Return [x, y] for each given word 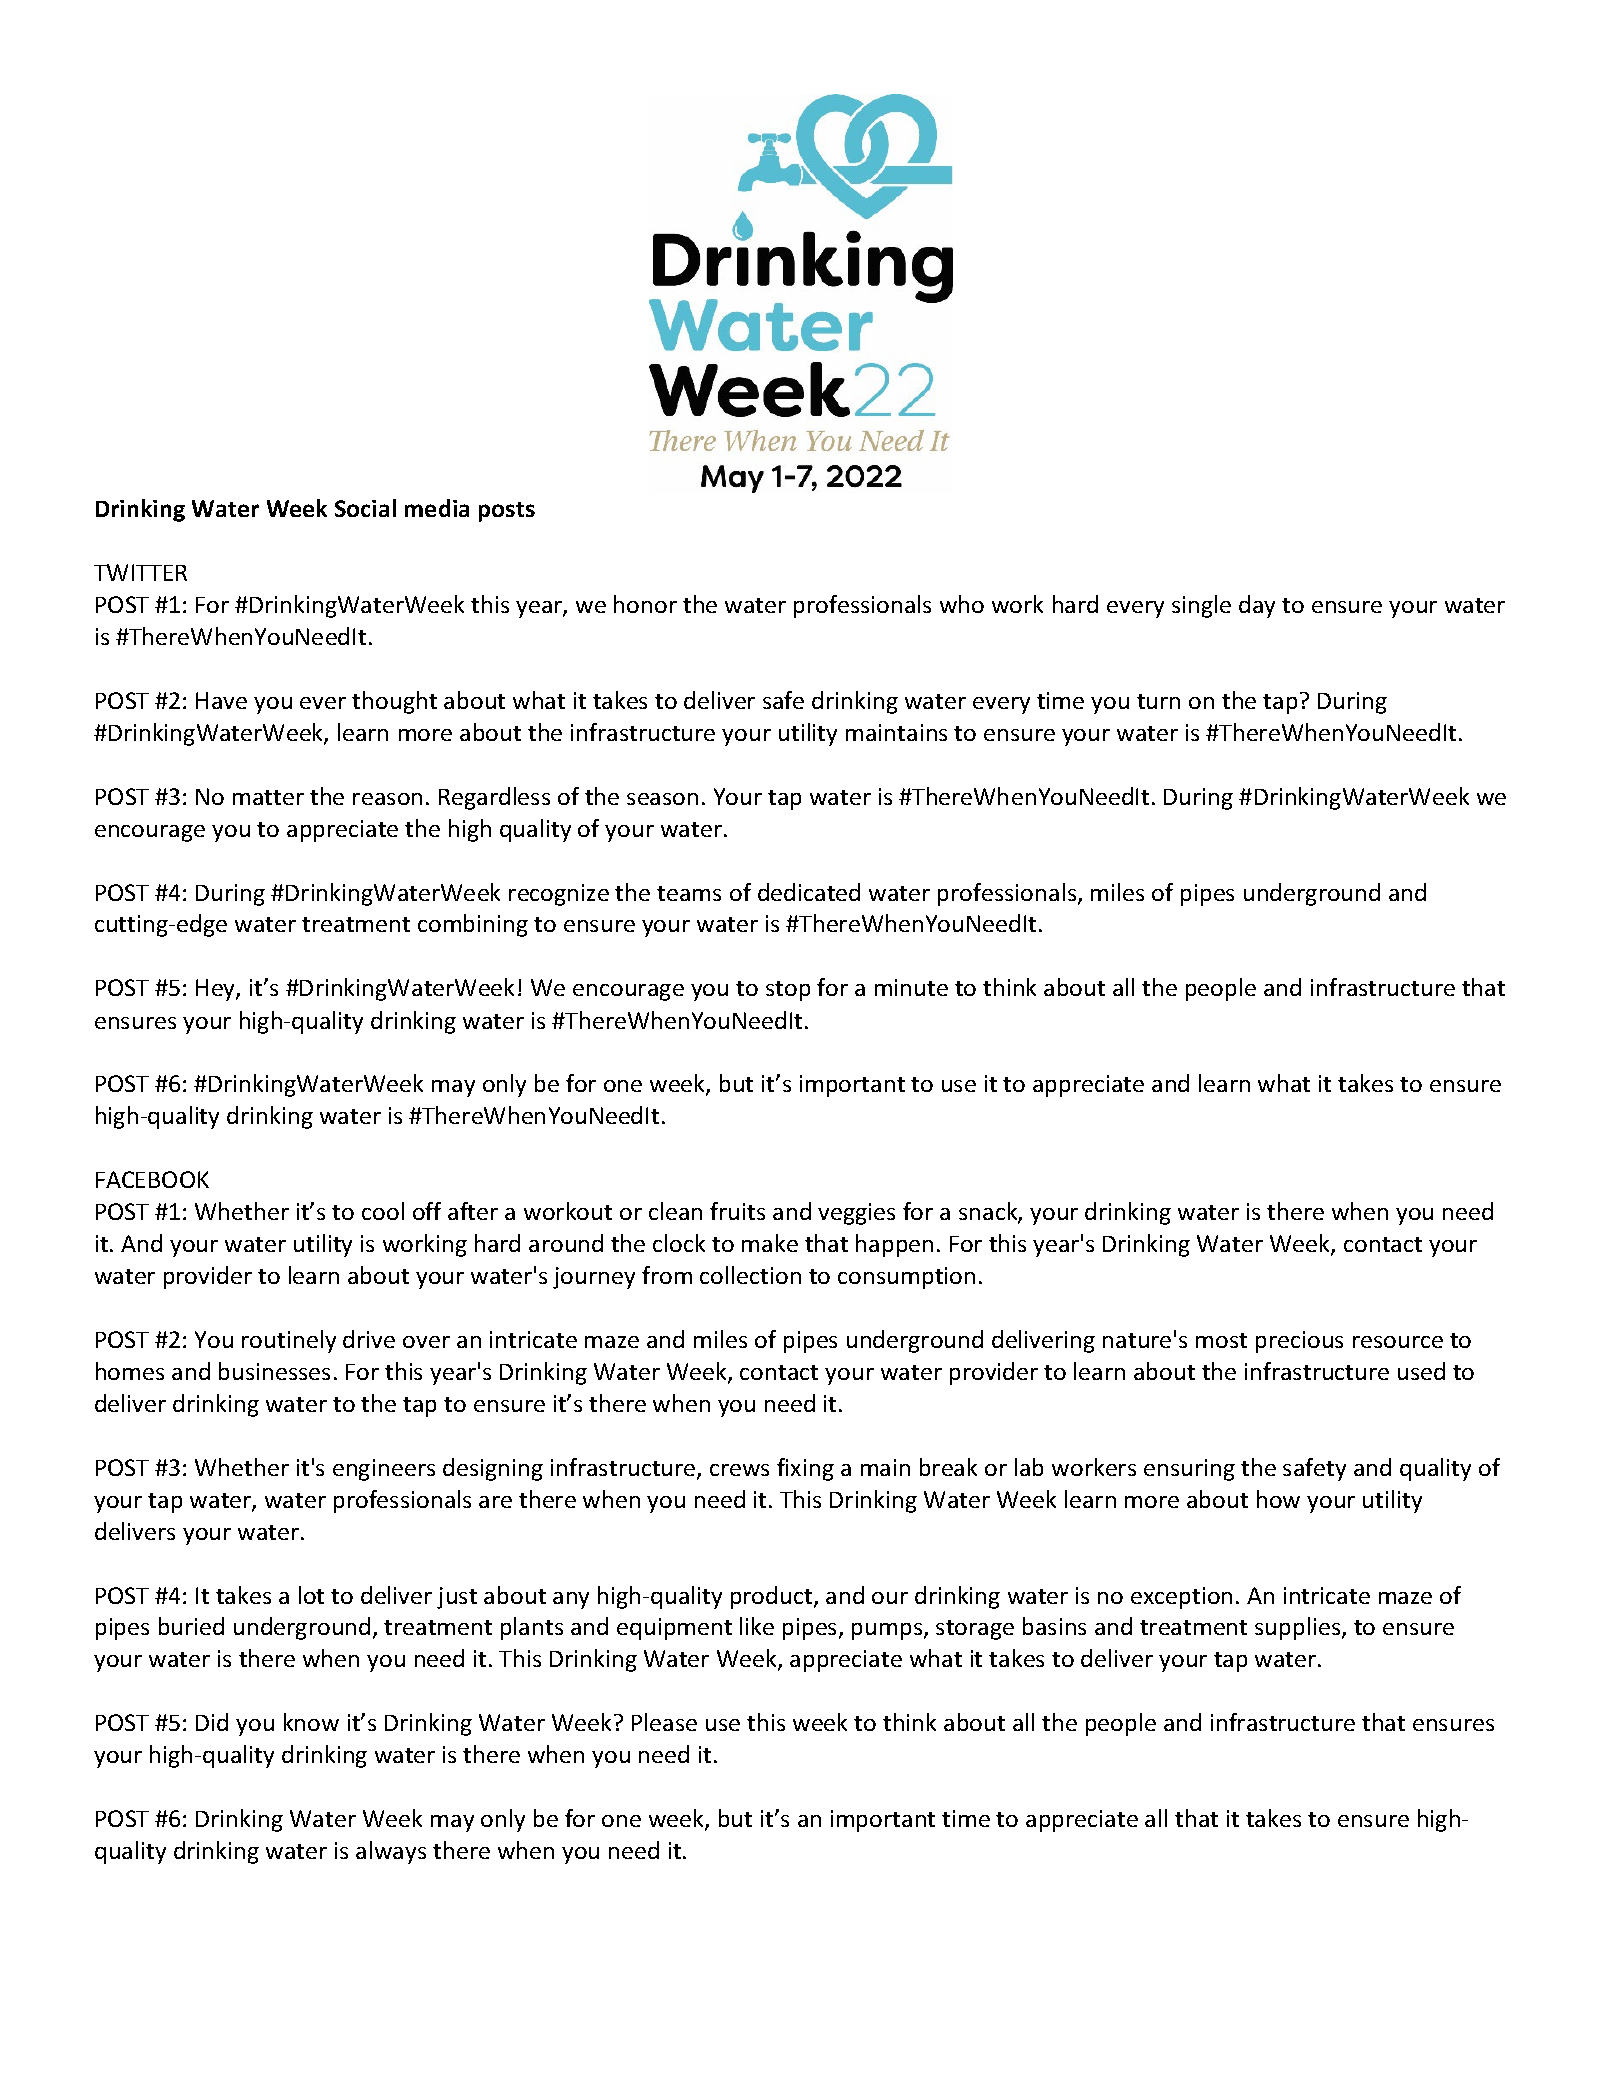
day [1257, 606]
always [391, 1852]
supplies [1299, 1628]
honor [645, 604]
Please [664, 1722]
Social [365, 508]
